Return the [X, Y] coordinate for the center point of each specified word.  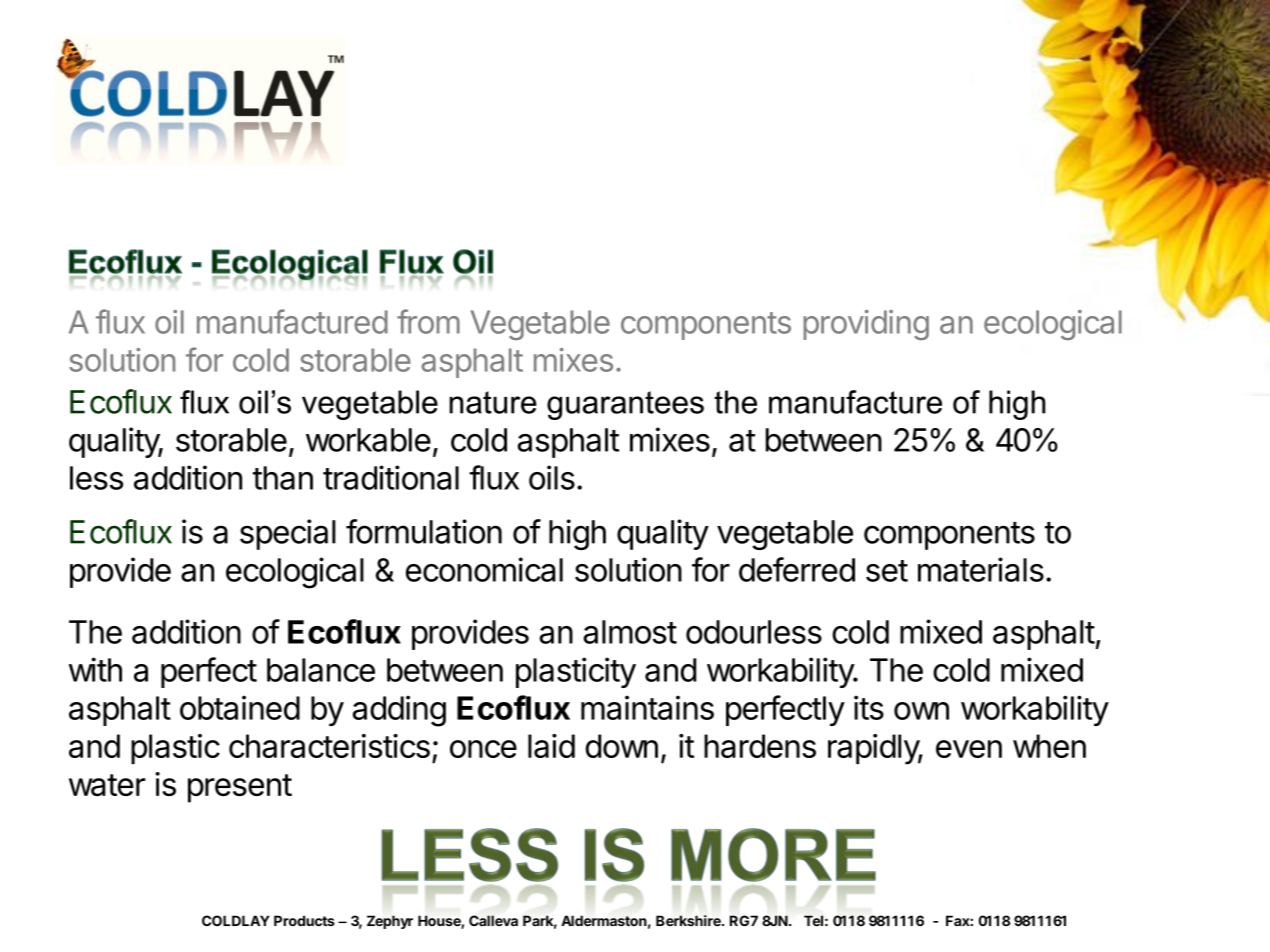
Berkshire [689, 921]
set [887, 571]
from [428, 321]
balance [321, 670]
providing [866, 325]
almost [630, 632]
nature [493, 402]
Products [304, 921]
